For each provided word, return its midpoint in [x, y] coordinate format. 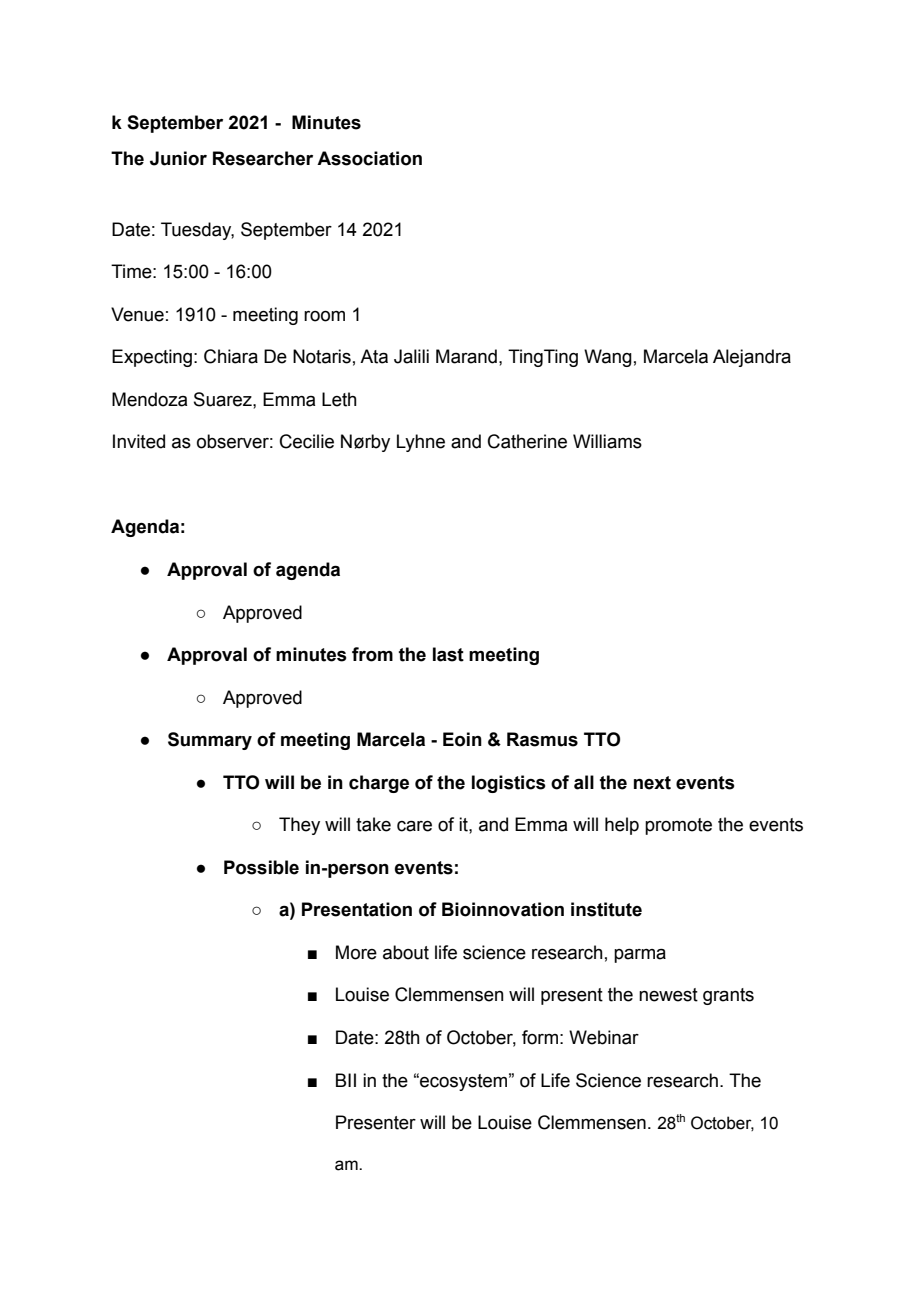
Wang [608, 358]
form [540, 1037]
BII [346, 1080]
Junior [178, 158]
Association [369, 158]
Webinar [604, 1037]
